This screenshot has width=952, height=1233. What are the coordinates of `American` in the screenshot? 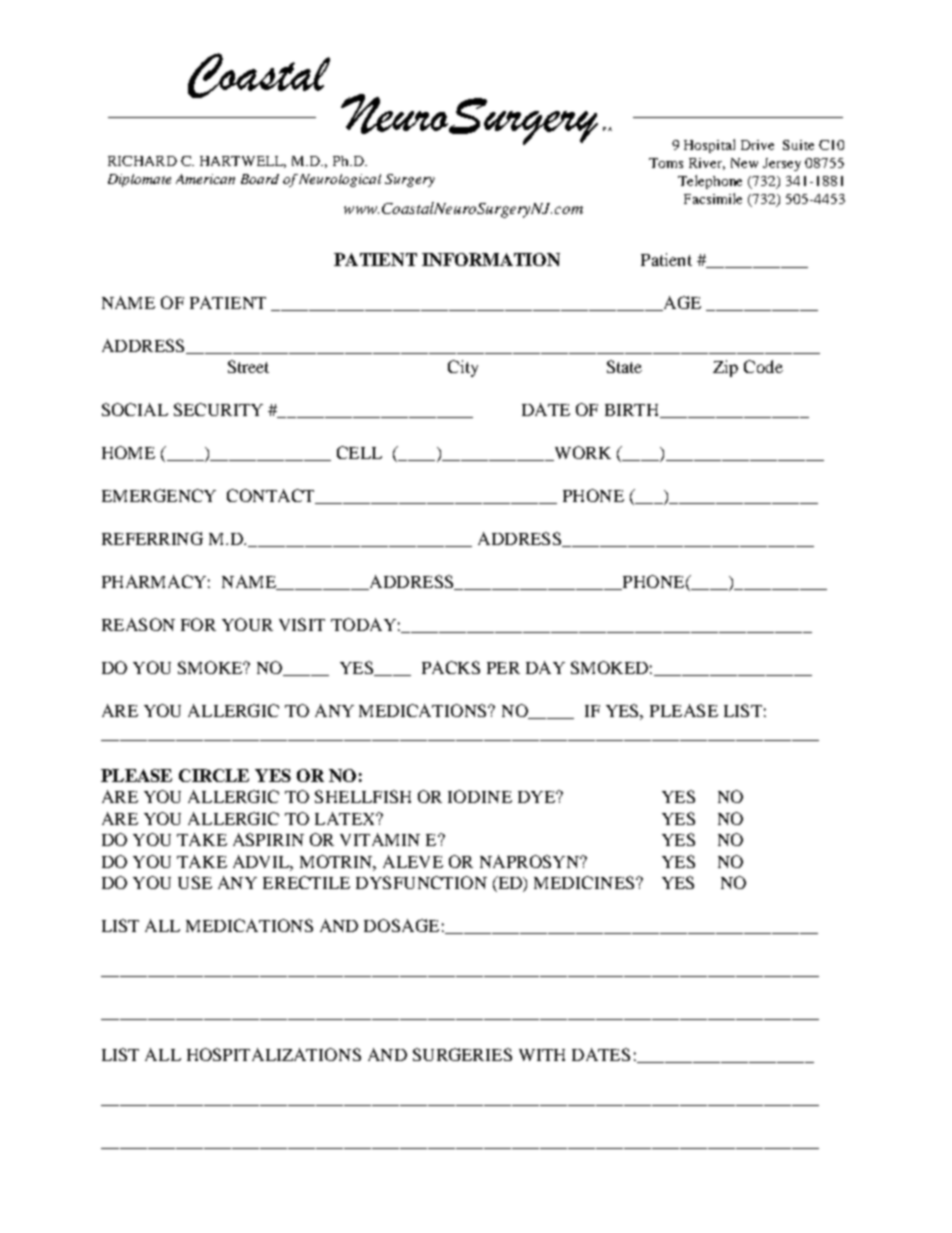 It's located at (205, 179).
